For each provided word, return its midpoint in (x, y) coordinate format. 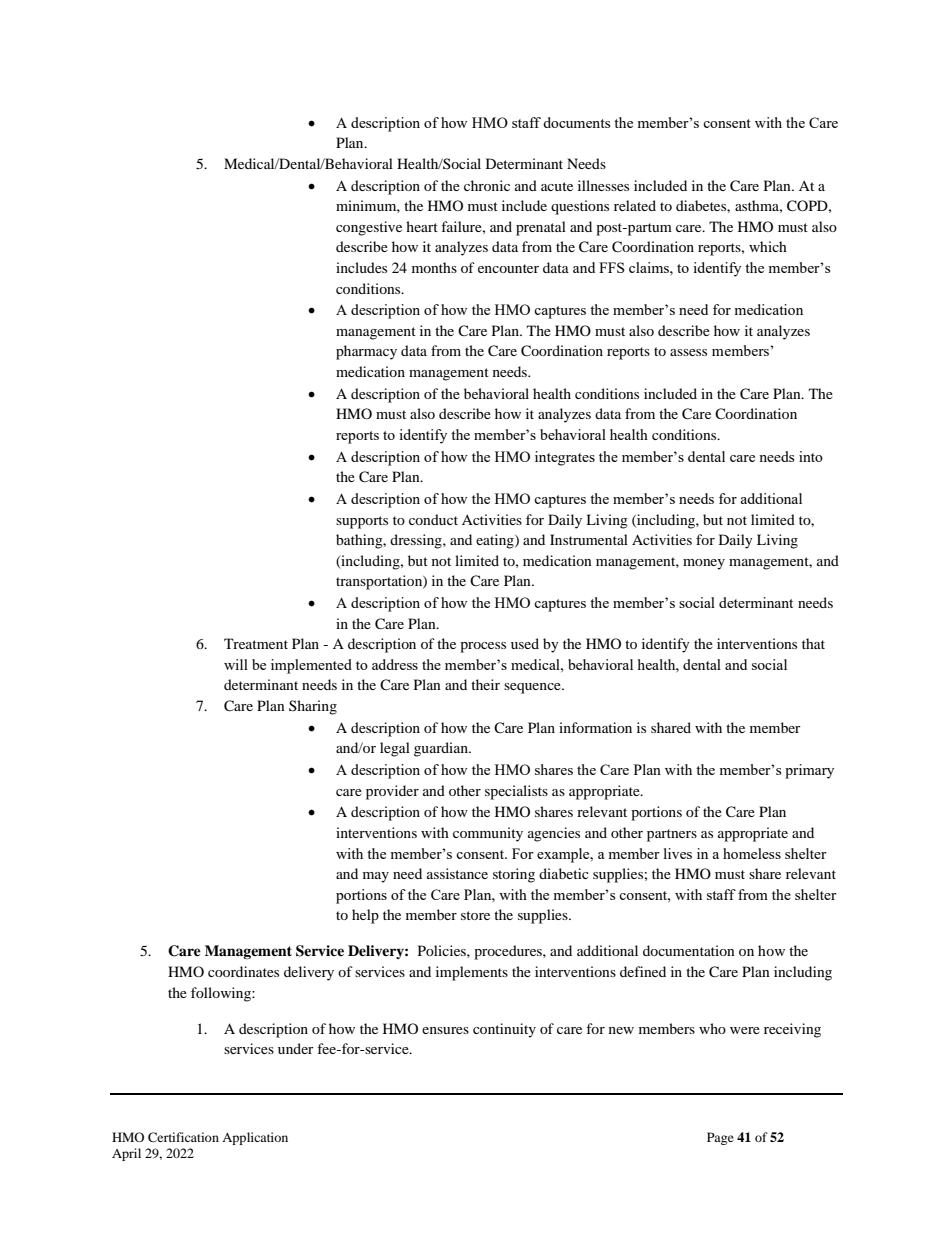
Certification (183, 1137)
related (635, 205)
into (811, 456)
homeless (752, 853)
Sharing (313, 707)
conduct (433, 519)
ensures (445, 1030)
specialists (516, 792)
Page (720, 1138)
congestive (369, 228)
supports (362, 522)
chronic (487, 185)
